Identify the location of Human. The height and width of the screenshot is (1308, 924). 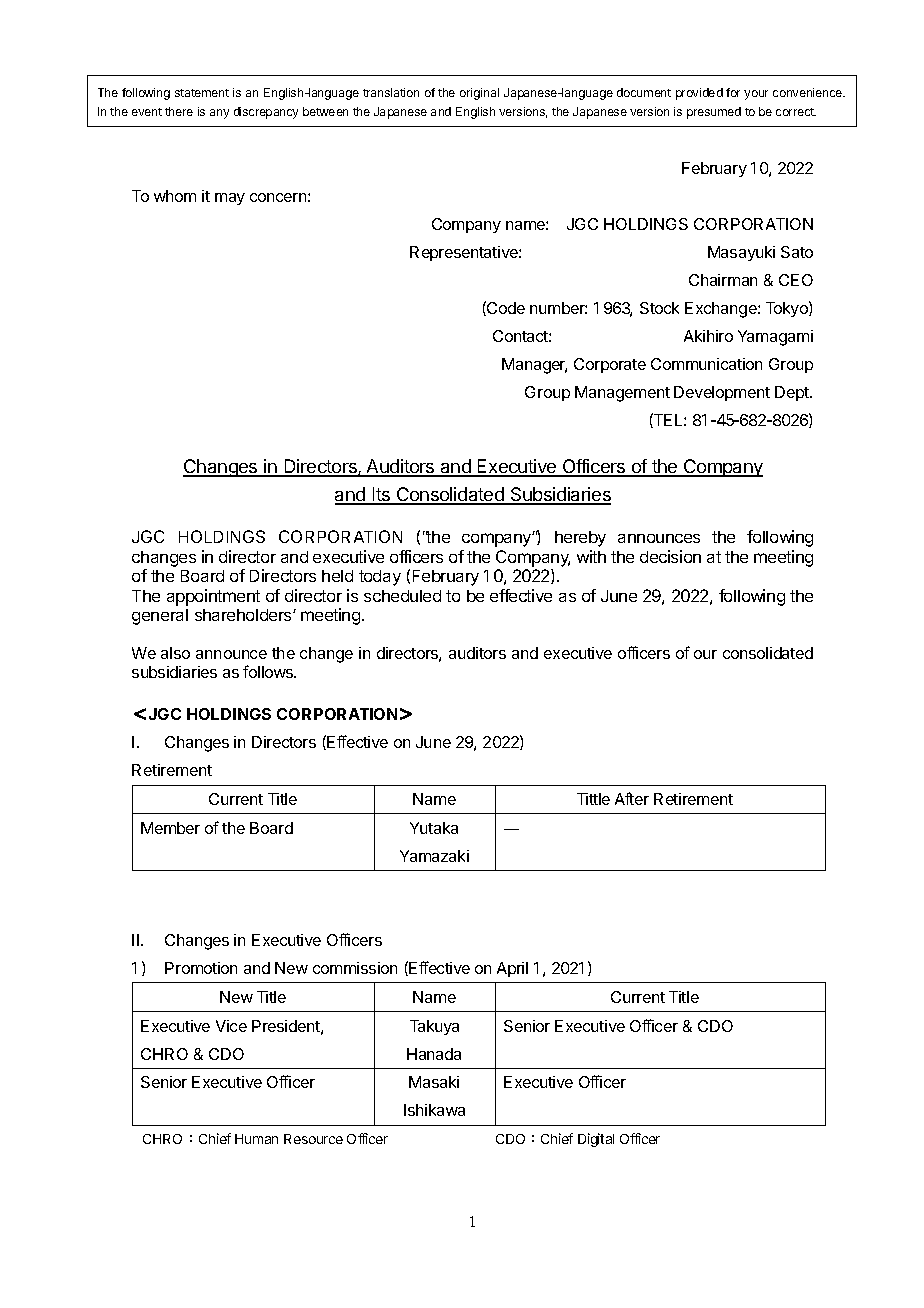
(256, 1139).
